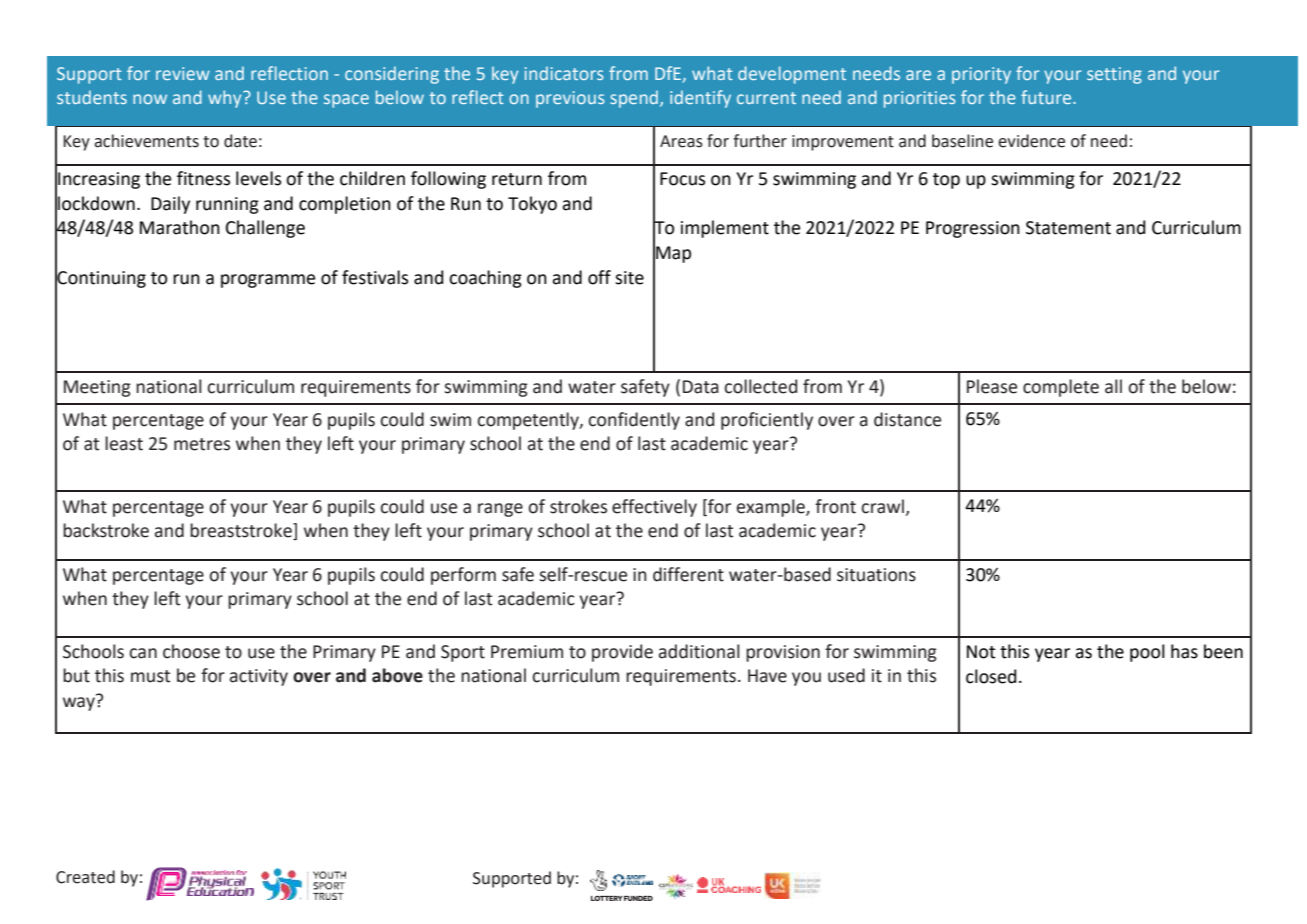  Describe the element at coordinates (701, 387) in the document. I see `Data` at that location.
